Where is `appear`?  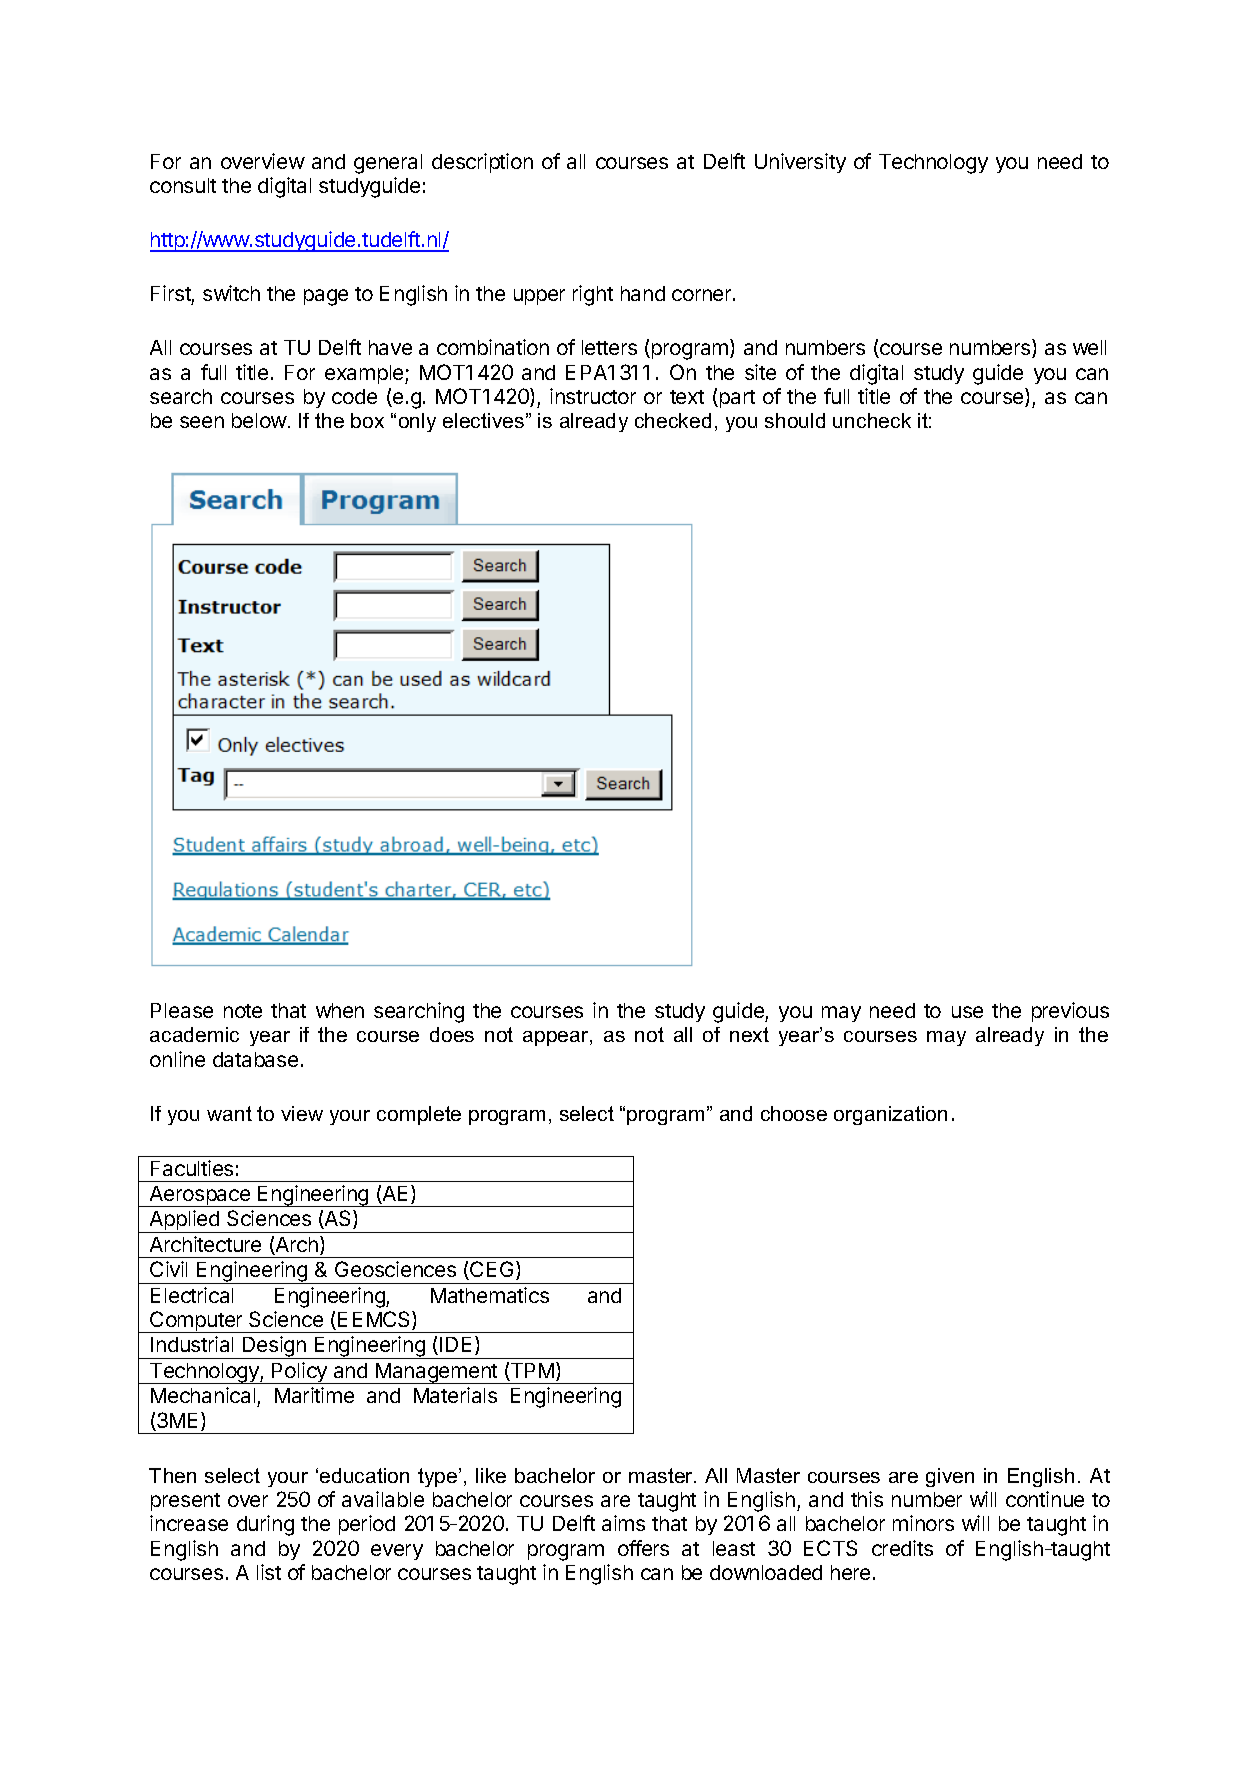 appear is located at coordinates (557, 1038).
